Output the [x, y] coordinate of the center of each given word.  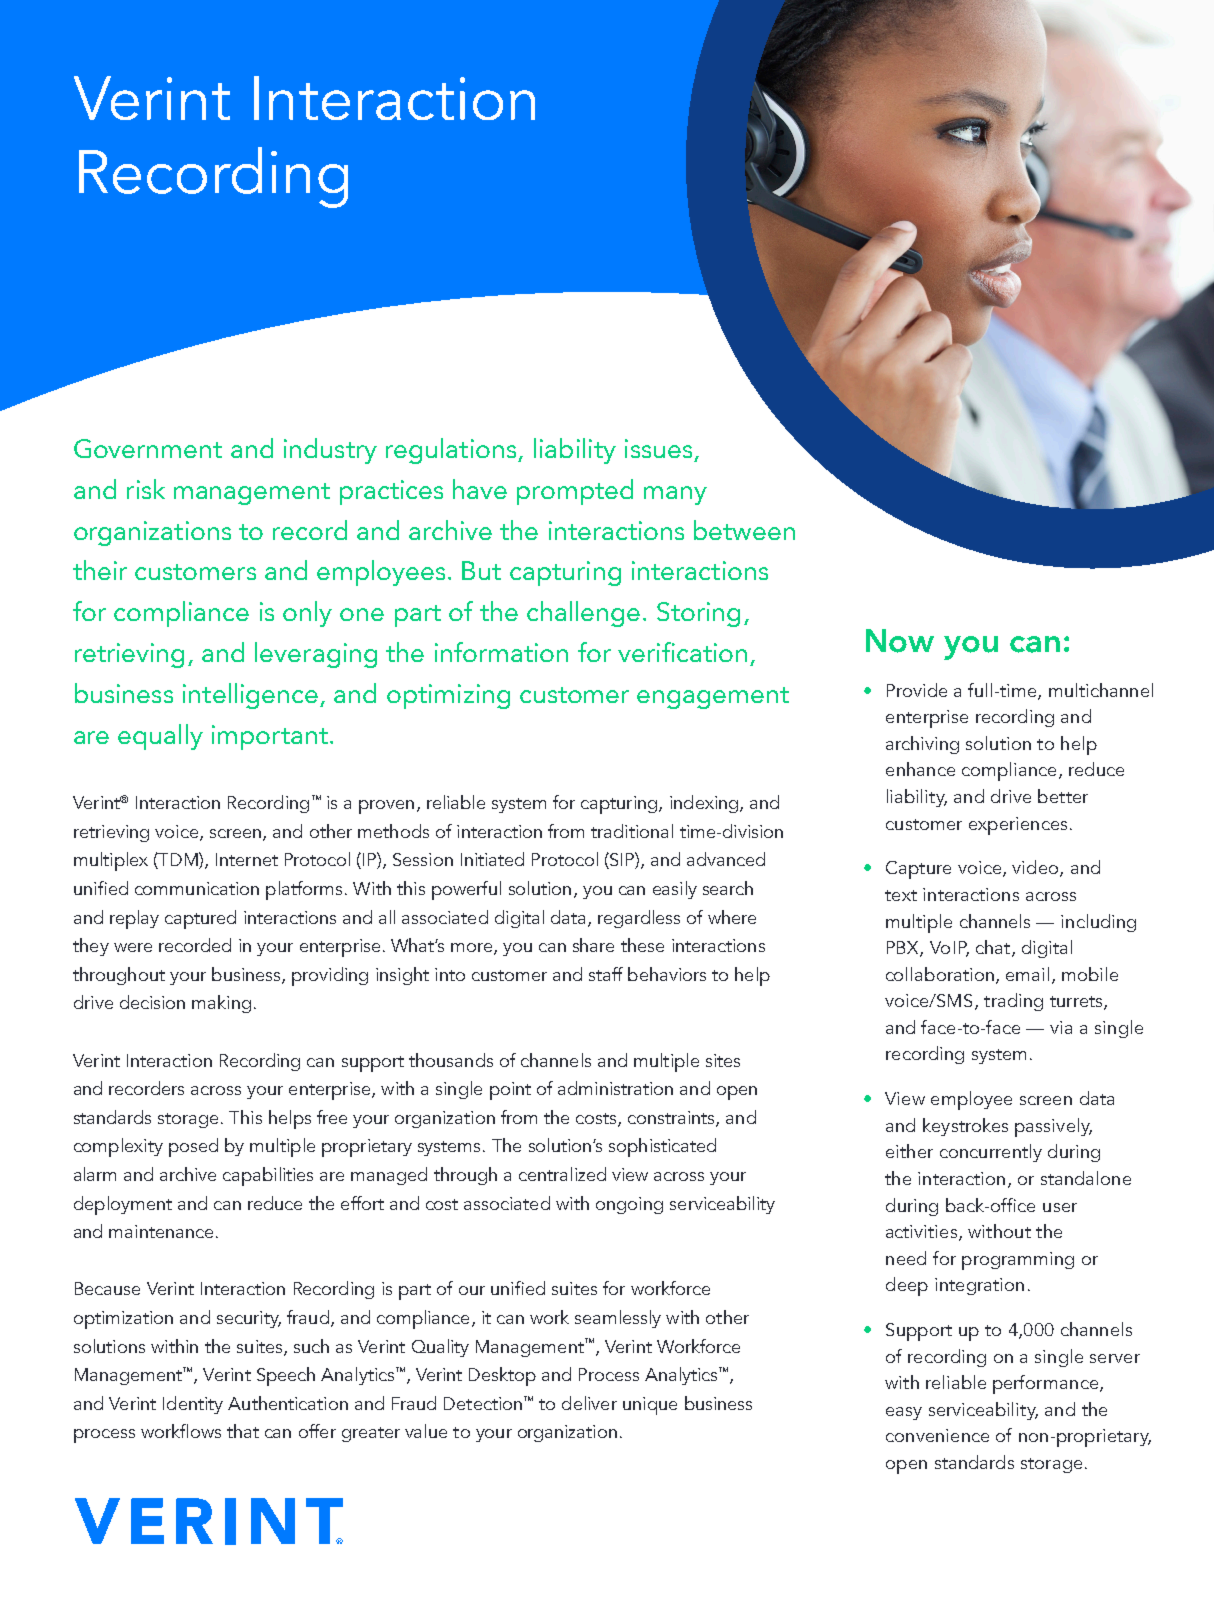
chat [994, 948]
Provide [917, 690]
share [593, 945]
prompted [575, 492]
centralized [562, 1174]
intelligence [250, 696]
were [133, 947]
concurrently [991, 1153]
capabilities [268, 1176]
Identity [193, 1405]
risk [146, 489]
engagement [713, 698]
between [744, 530]
